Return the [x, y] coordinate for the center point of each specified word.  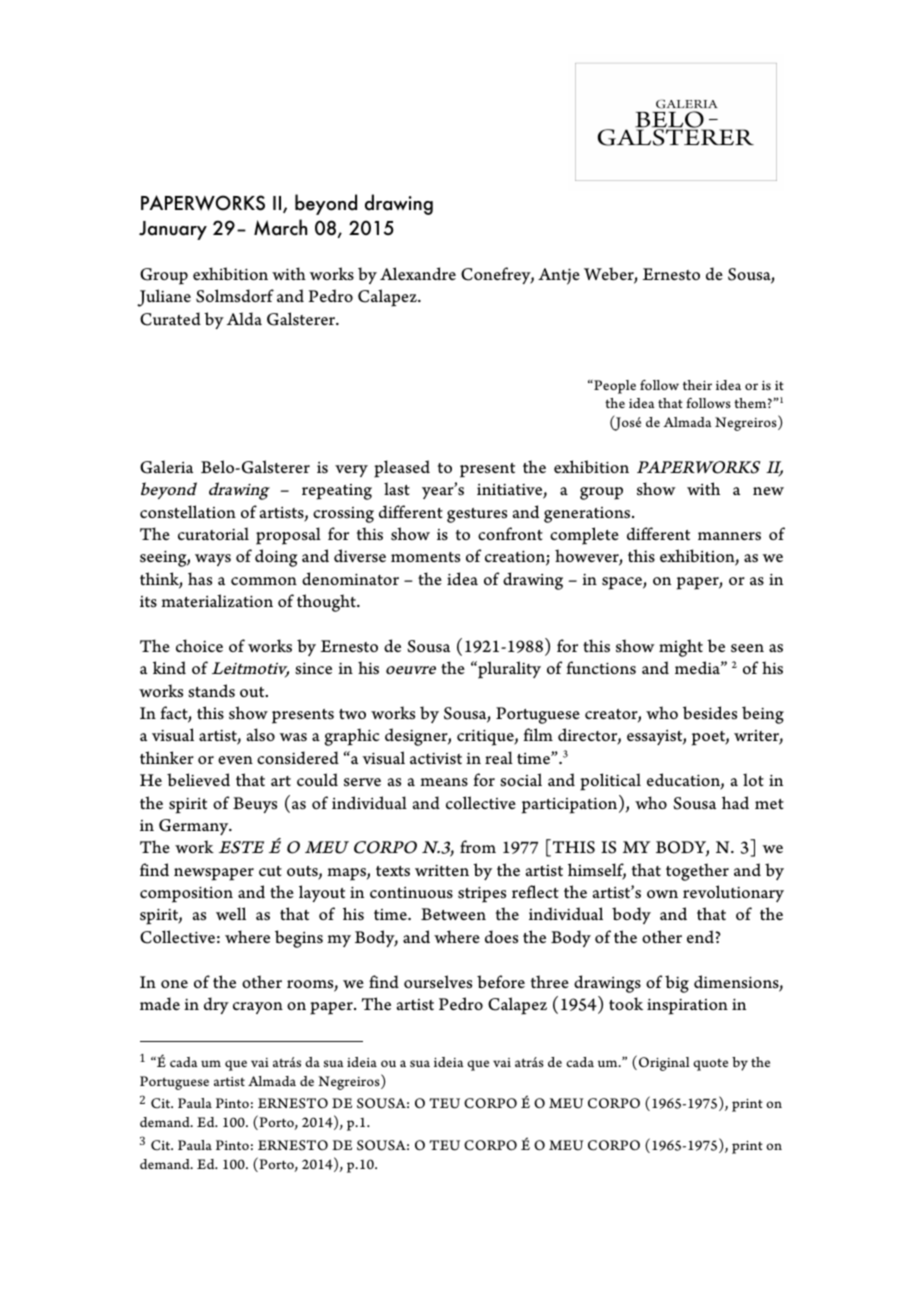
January [173, 230]
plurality [508, 670]
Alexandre [418, 273]
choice [199, 645]
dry [216, 1005]
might [681, 648]
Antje [559, 276]
